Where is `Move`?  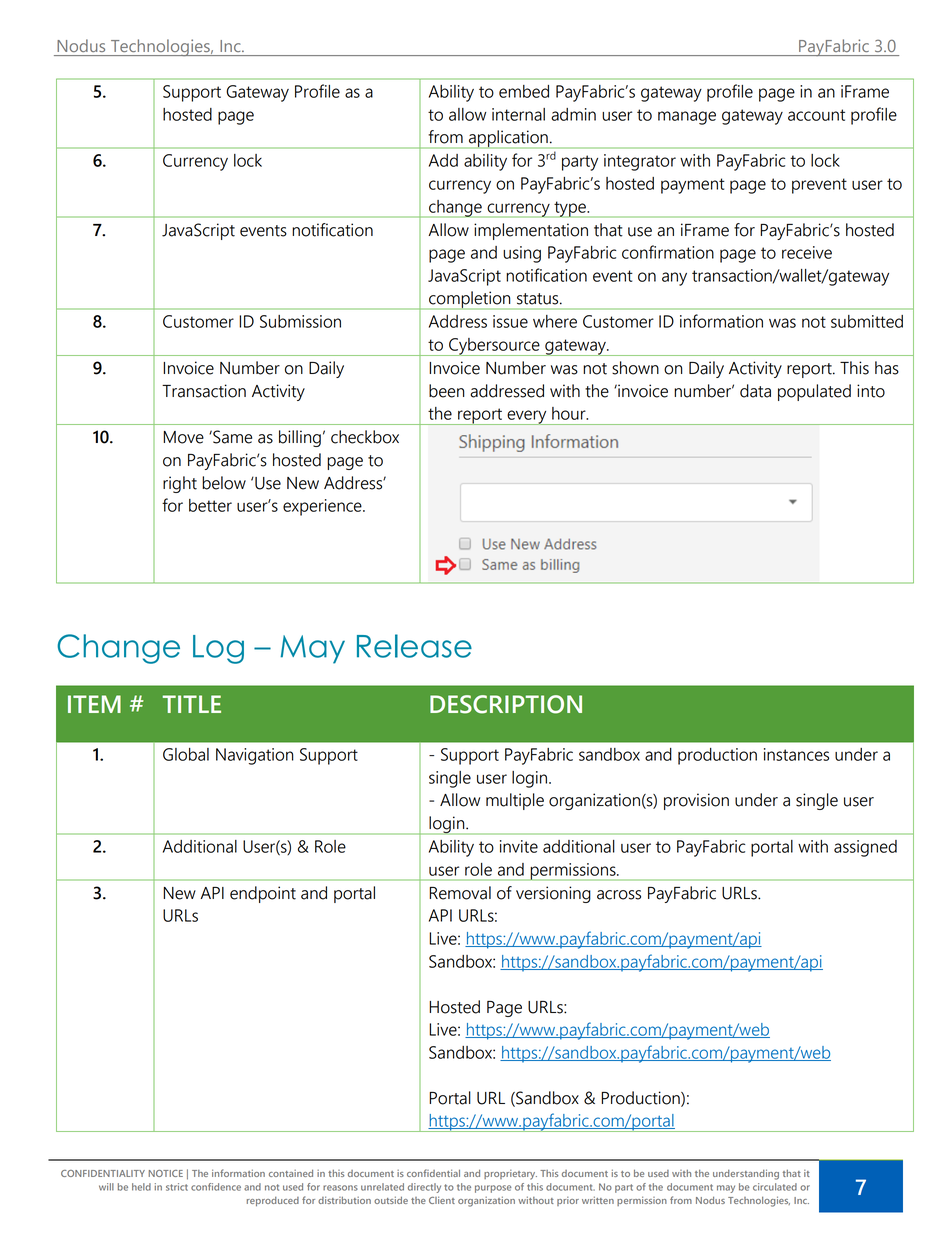 Move is located at coordinates (183, 437).
